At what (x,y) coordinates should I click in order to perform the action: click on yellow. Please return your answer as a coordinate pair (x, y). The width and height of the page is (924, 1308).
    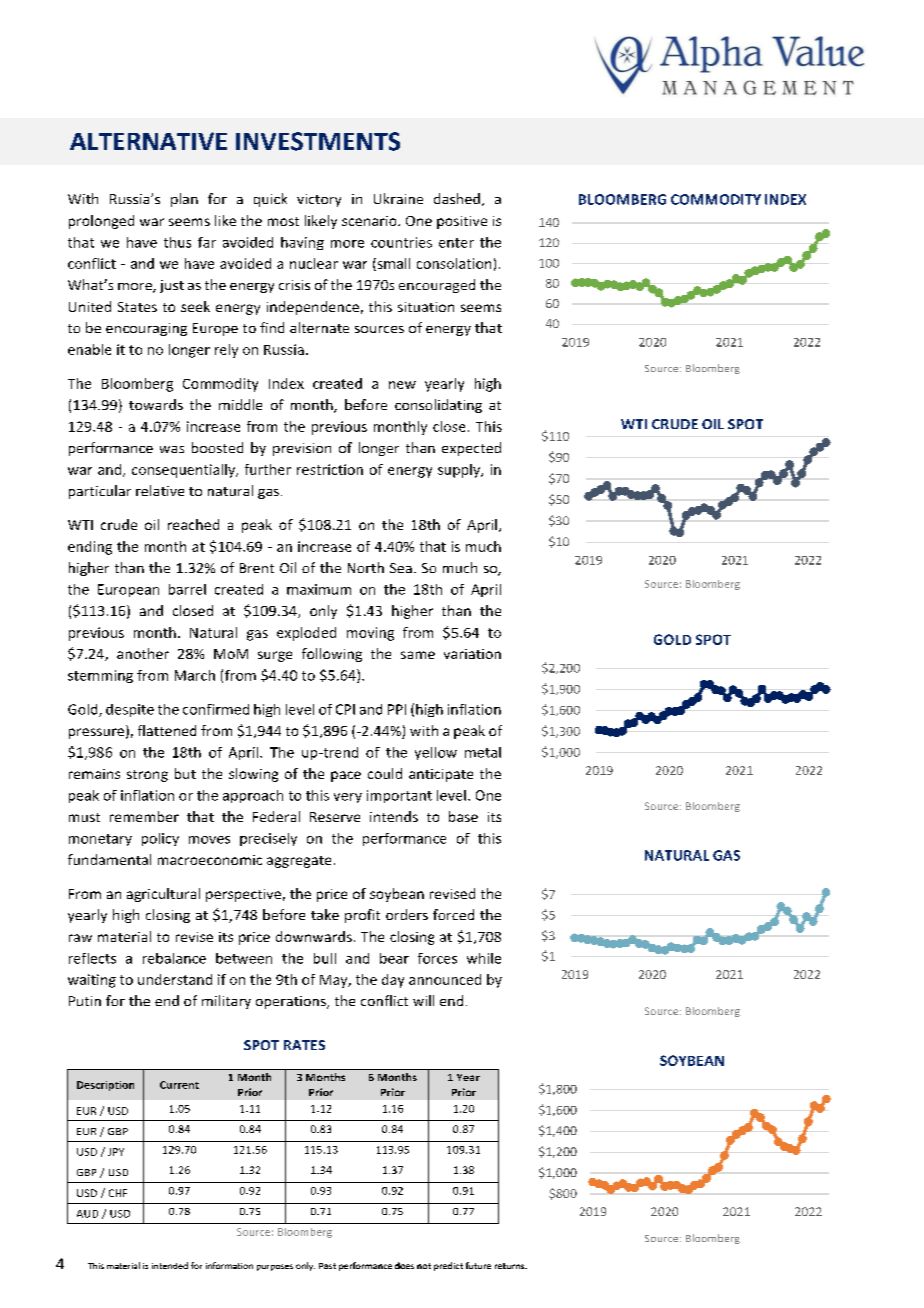
    Looking at the image, I should click on (436, 753).
